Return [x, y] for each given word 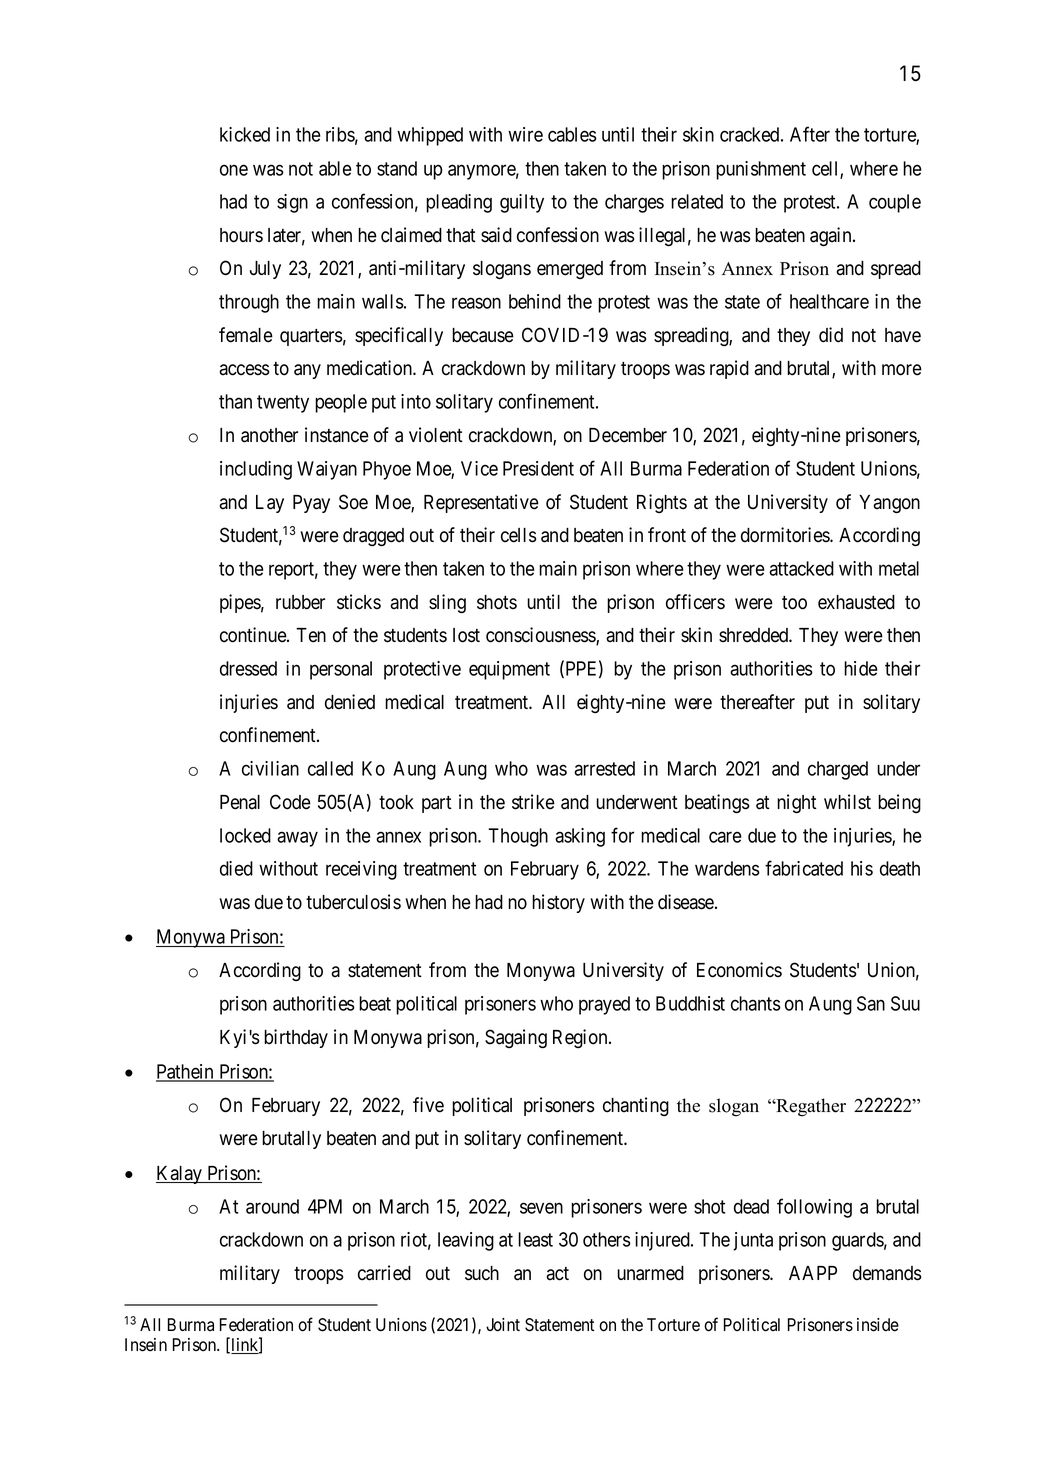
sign [292, 203]
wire [525, 134]
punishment [761, 170]
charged [838, 770]
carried [384, 1273]
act [557, 1274]
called [330, 768]
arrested [604, 768]
